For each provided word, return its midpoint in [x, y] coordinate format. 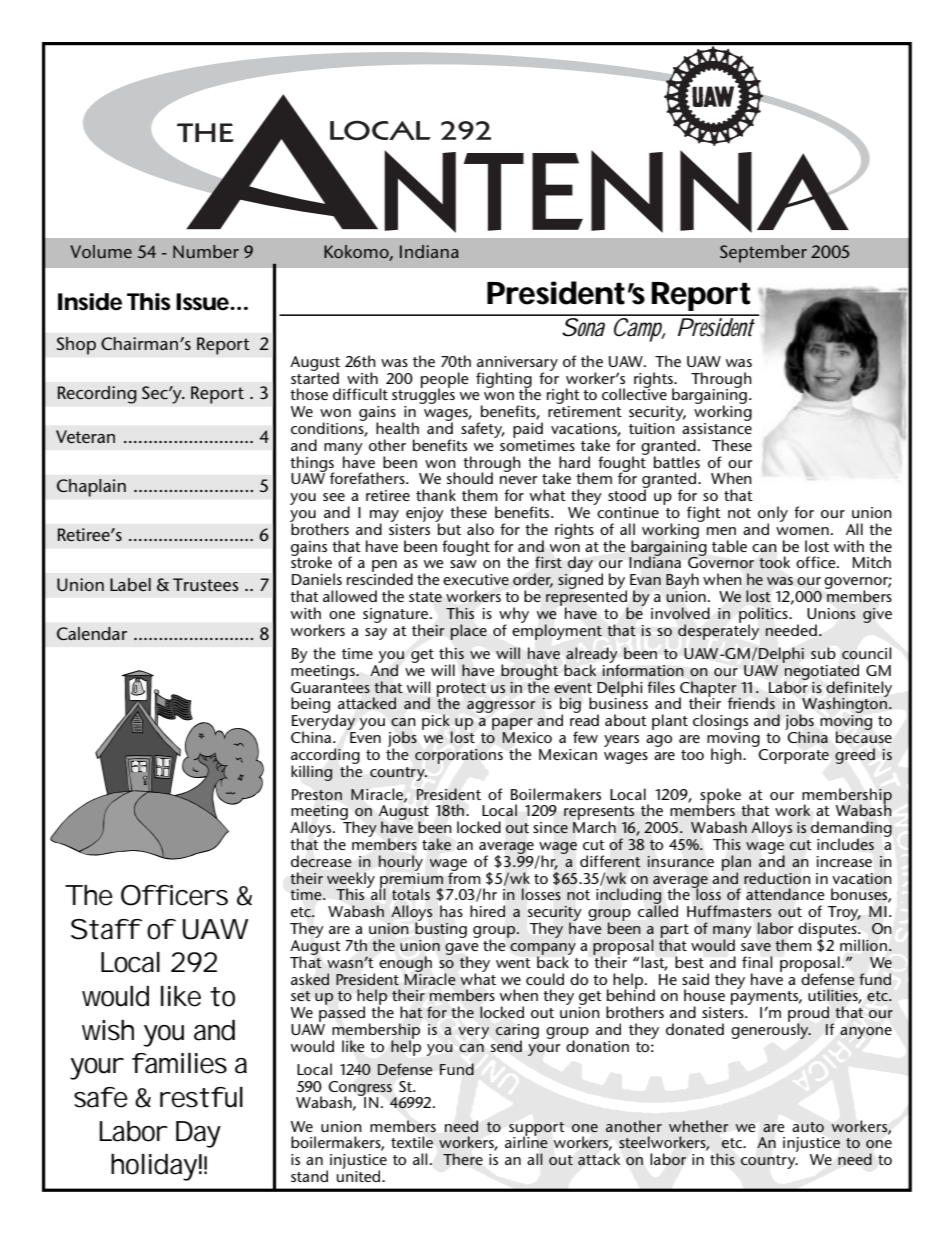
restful [201, 1097]
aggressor [501, 707]
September [763, 254]
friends [751, 703]
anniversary [517, 364]
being [310, 706]
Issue [204, 302]
